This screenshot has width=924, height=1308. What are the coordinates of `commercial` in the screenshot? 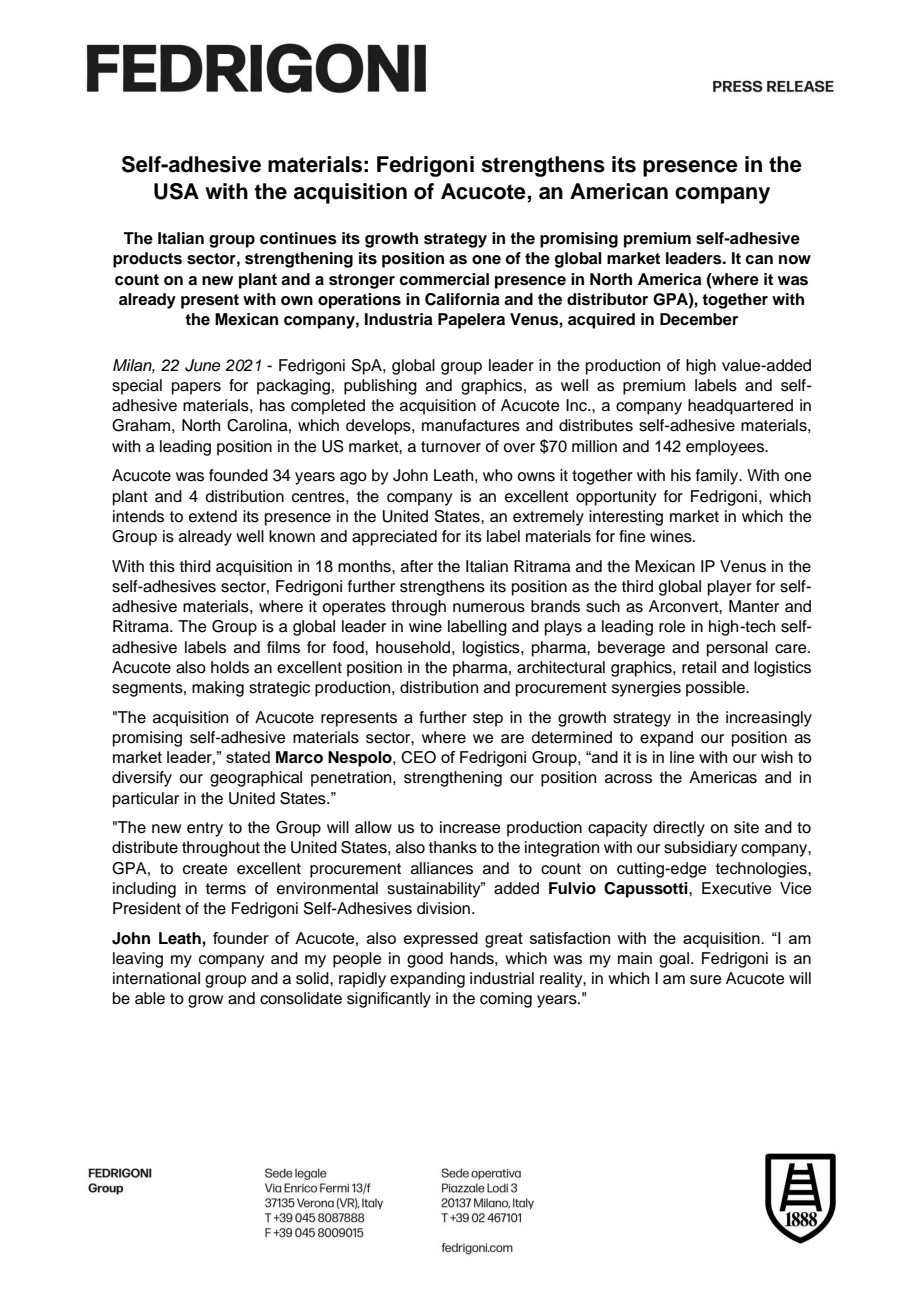 It's located at (444, 279).
